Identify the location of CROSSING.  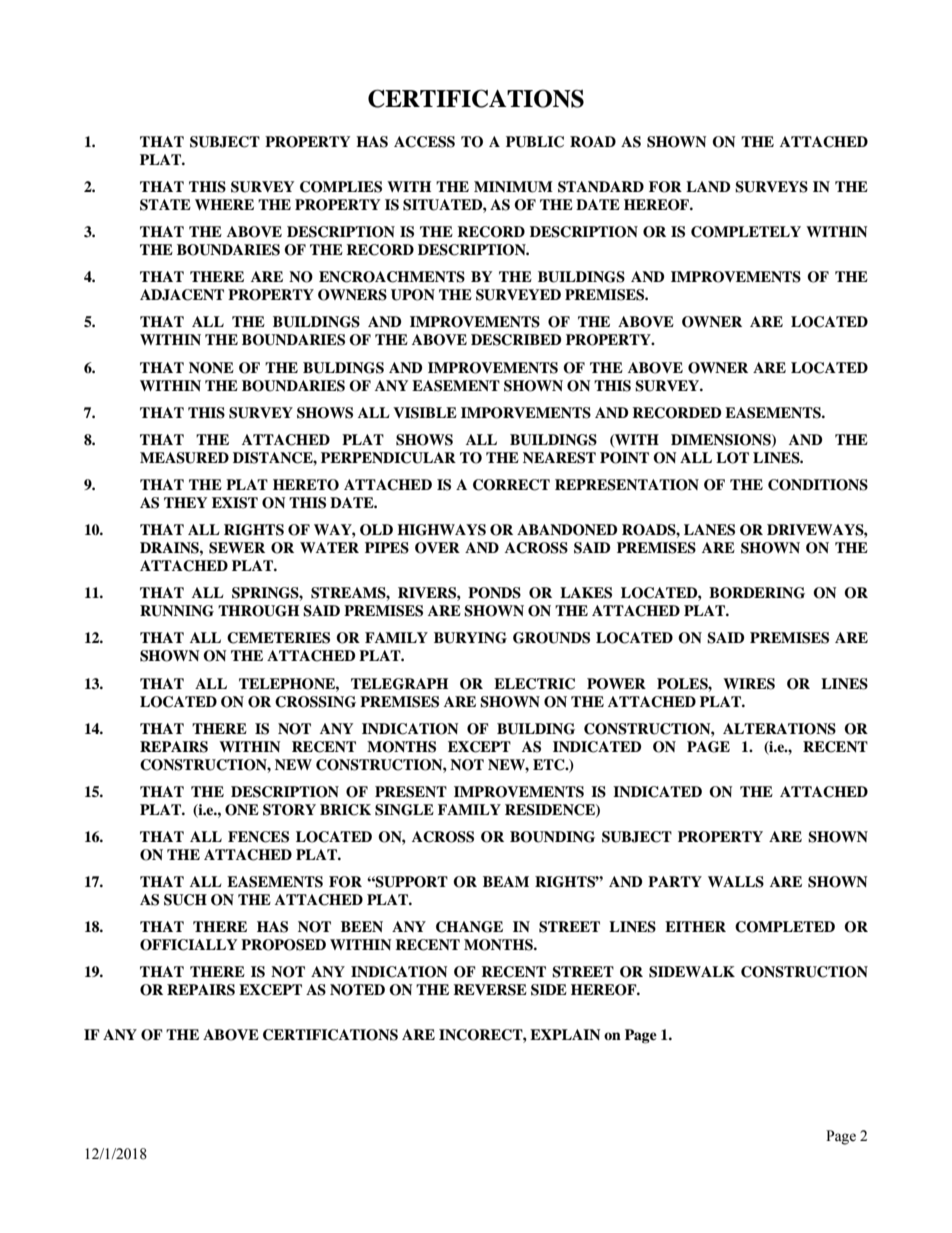
(315, 702).
